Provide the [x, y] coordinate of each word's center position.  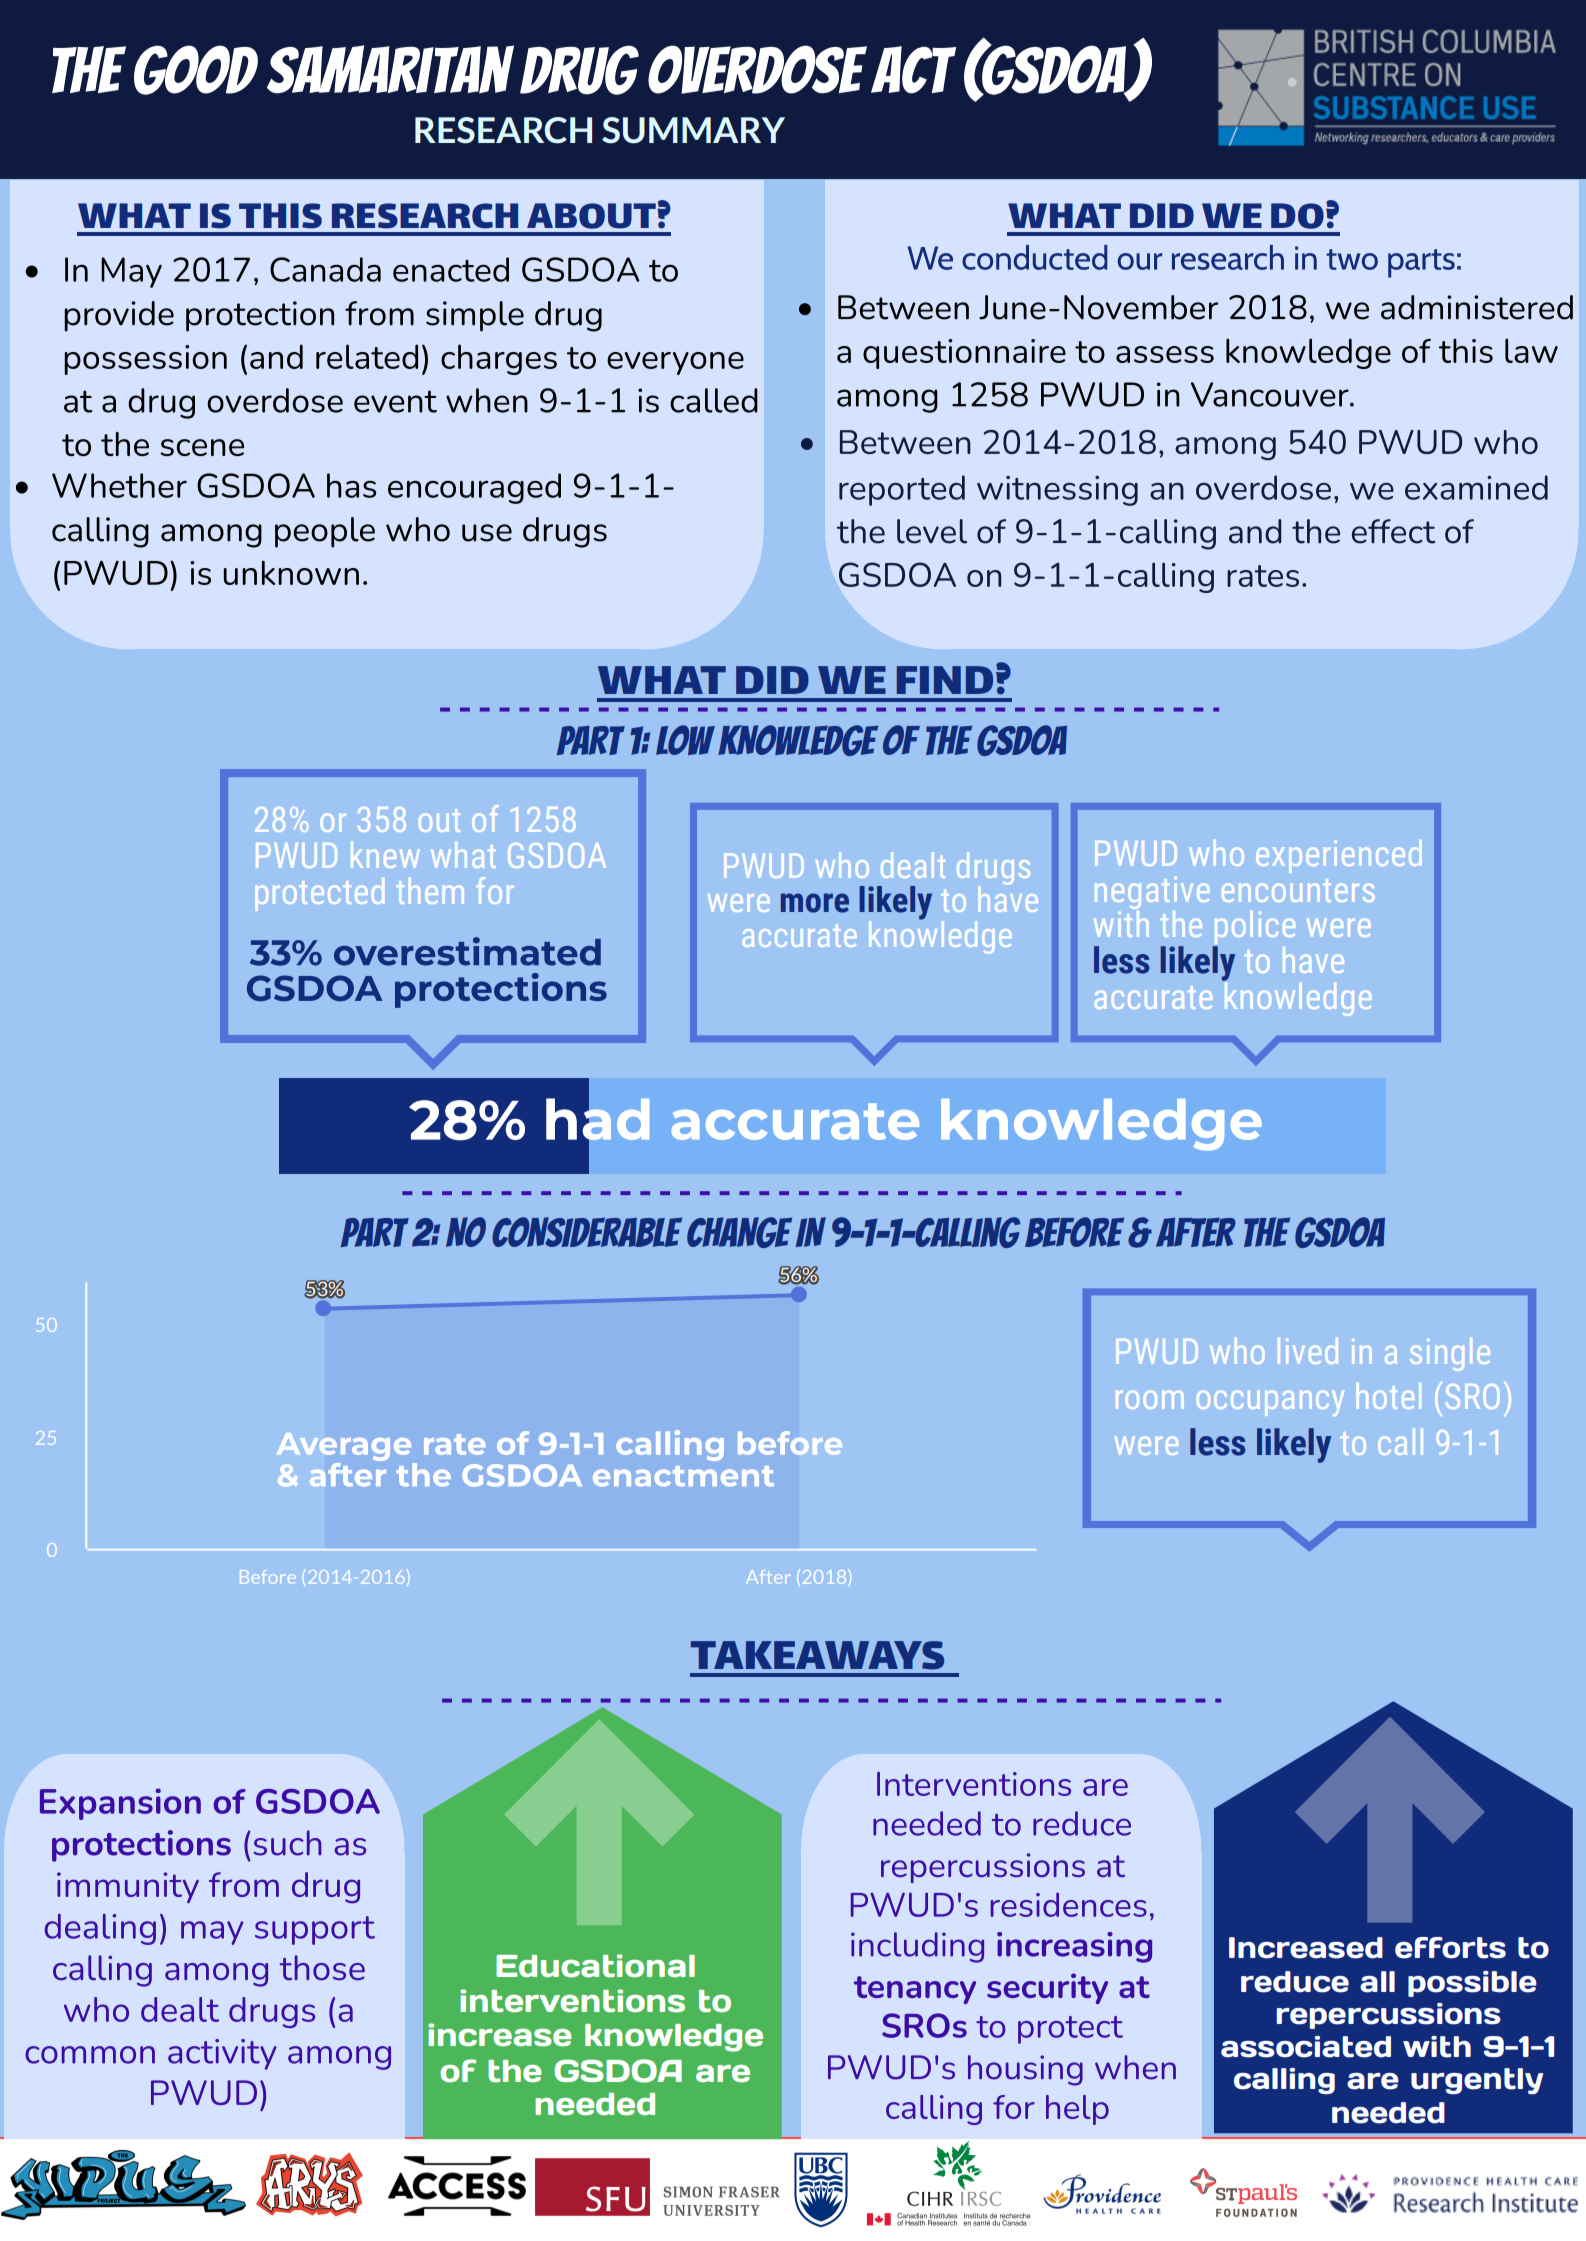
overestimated [467, 951]
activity [222, 2054]
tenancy [915, 1990]
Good [196, 70]
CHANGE [739, 1232]
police [1254, 929]
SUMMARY [693, 130]
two [1352, 259]
